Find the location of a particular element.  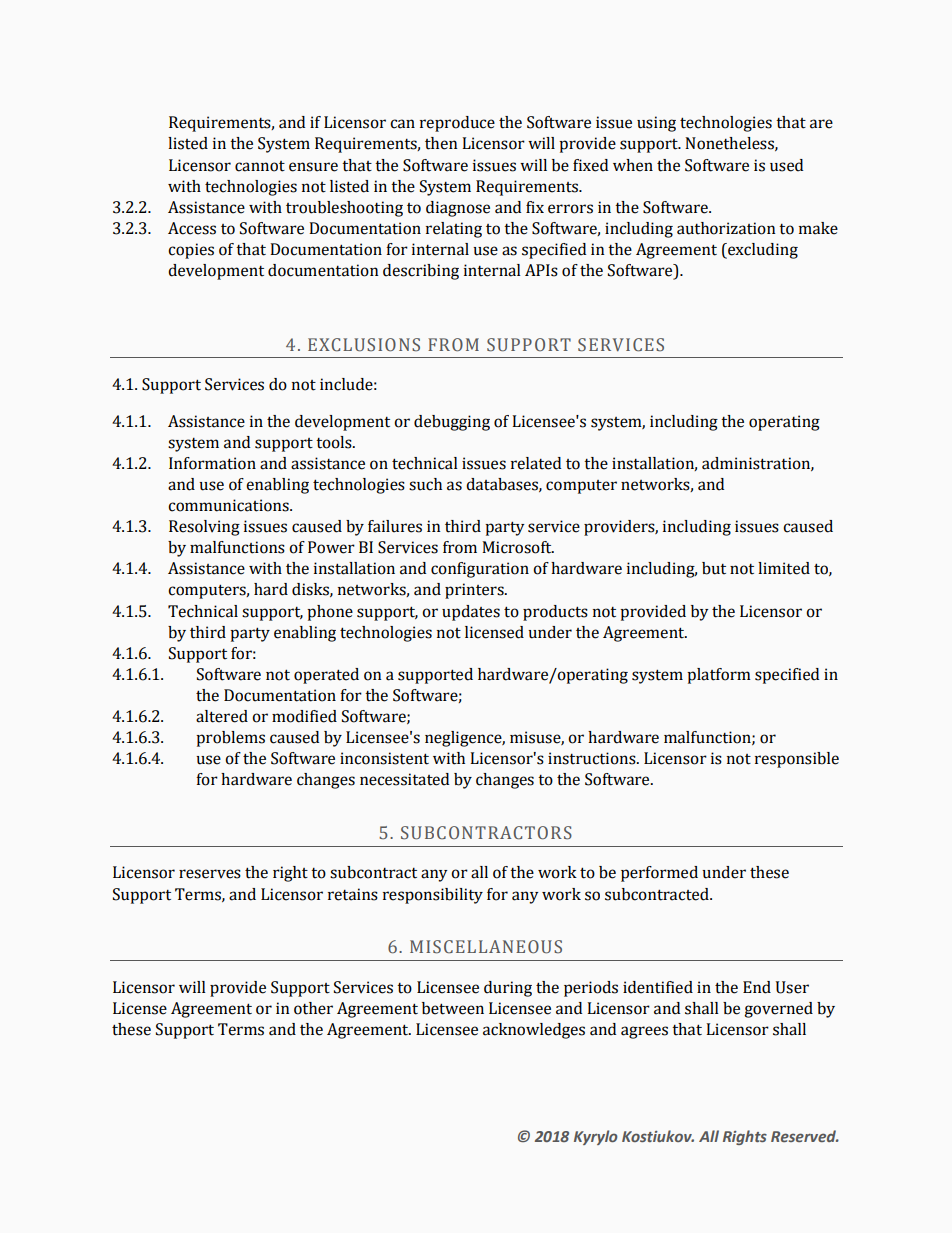

debugging is located at coordinates (452, 423).
